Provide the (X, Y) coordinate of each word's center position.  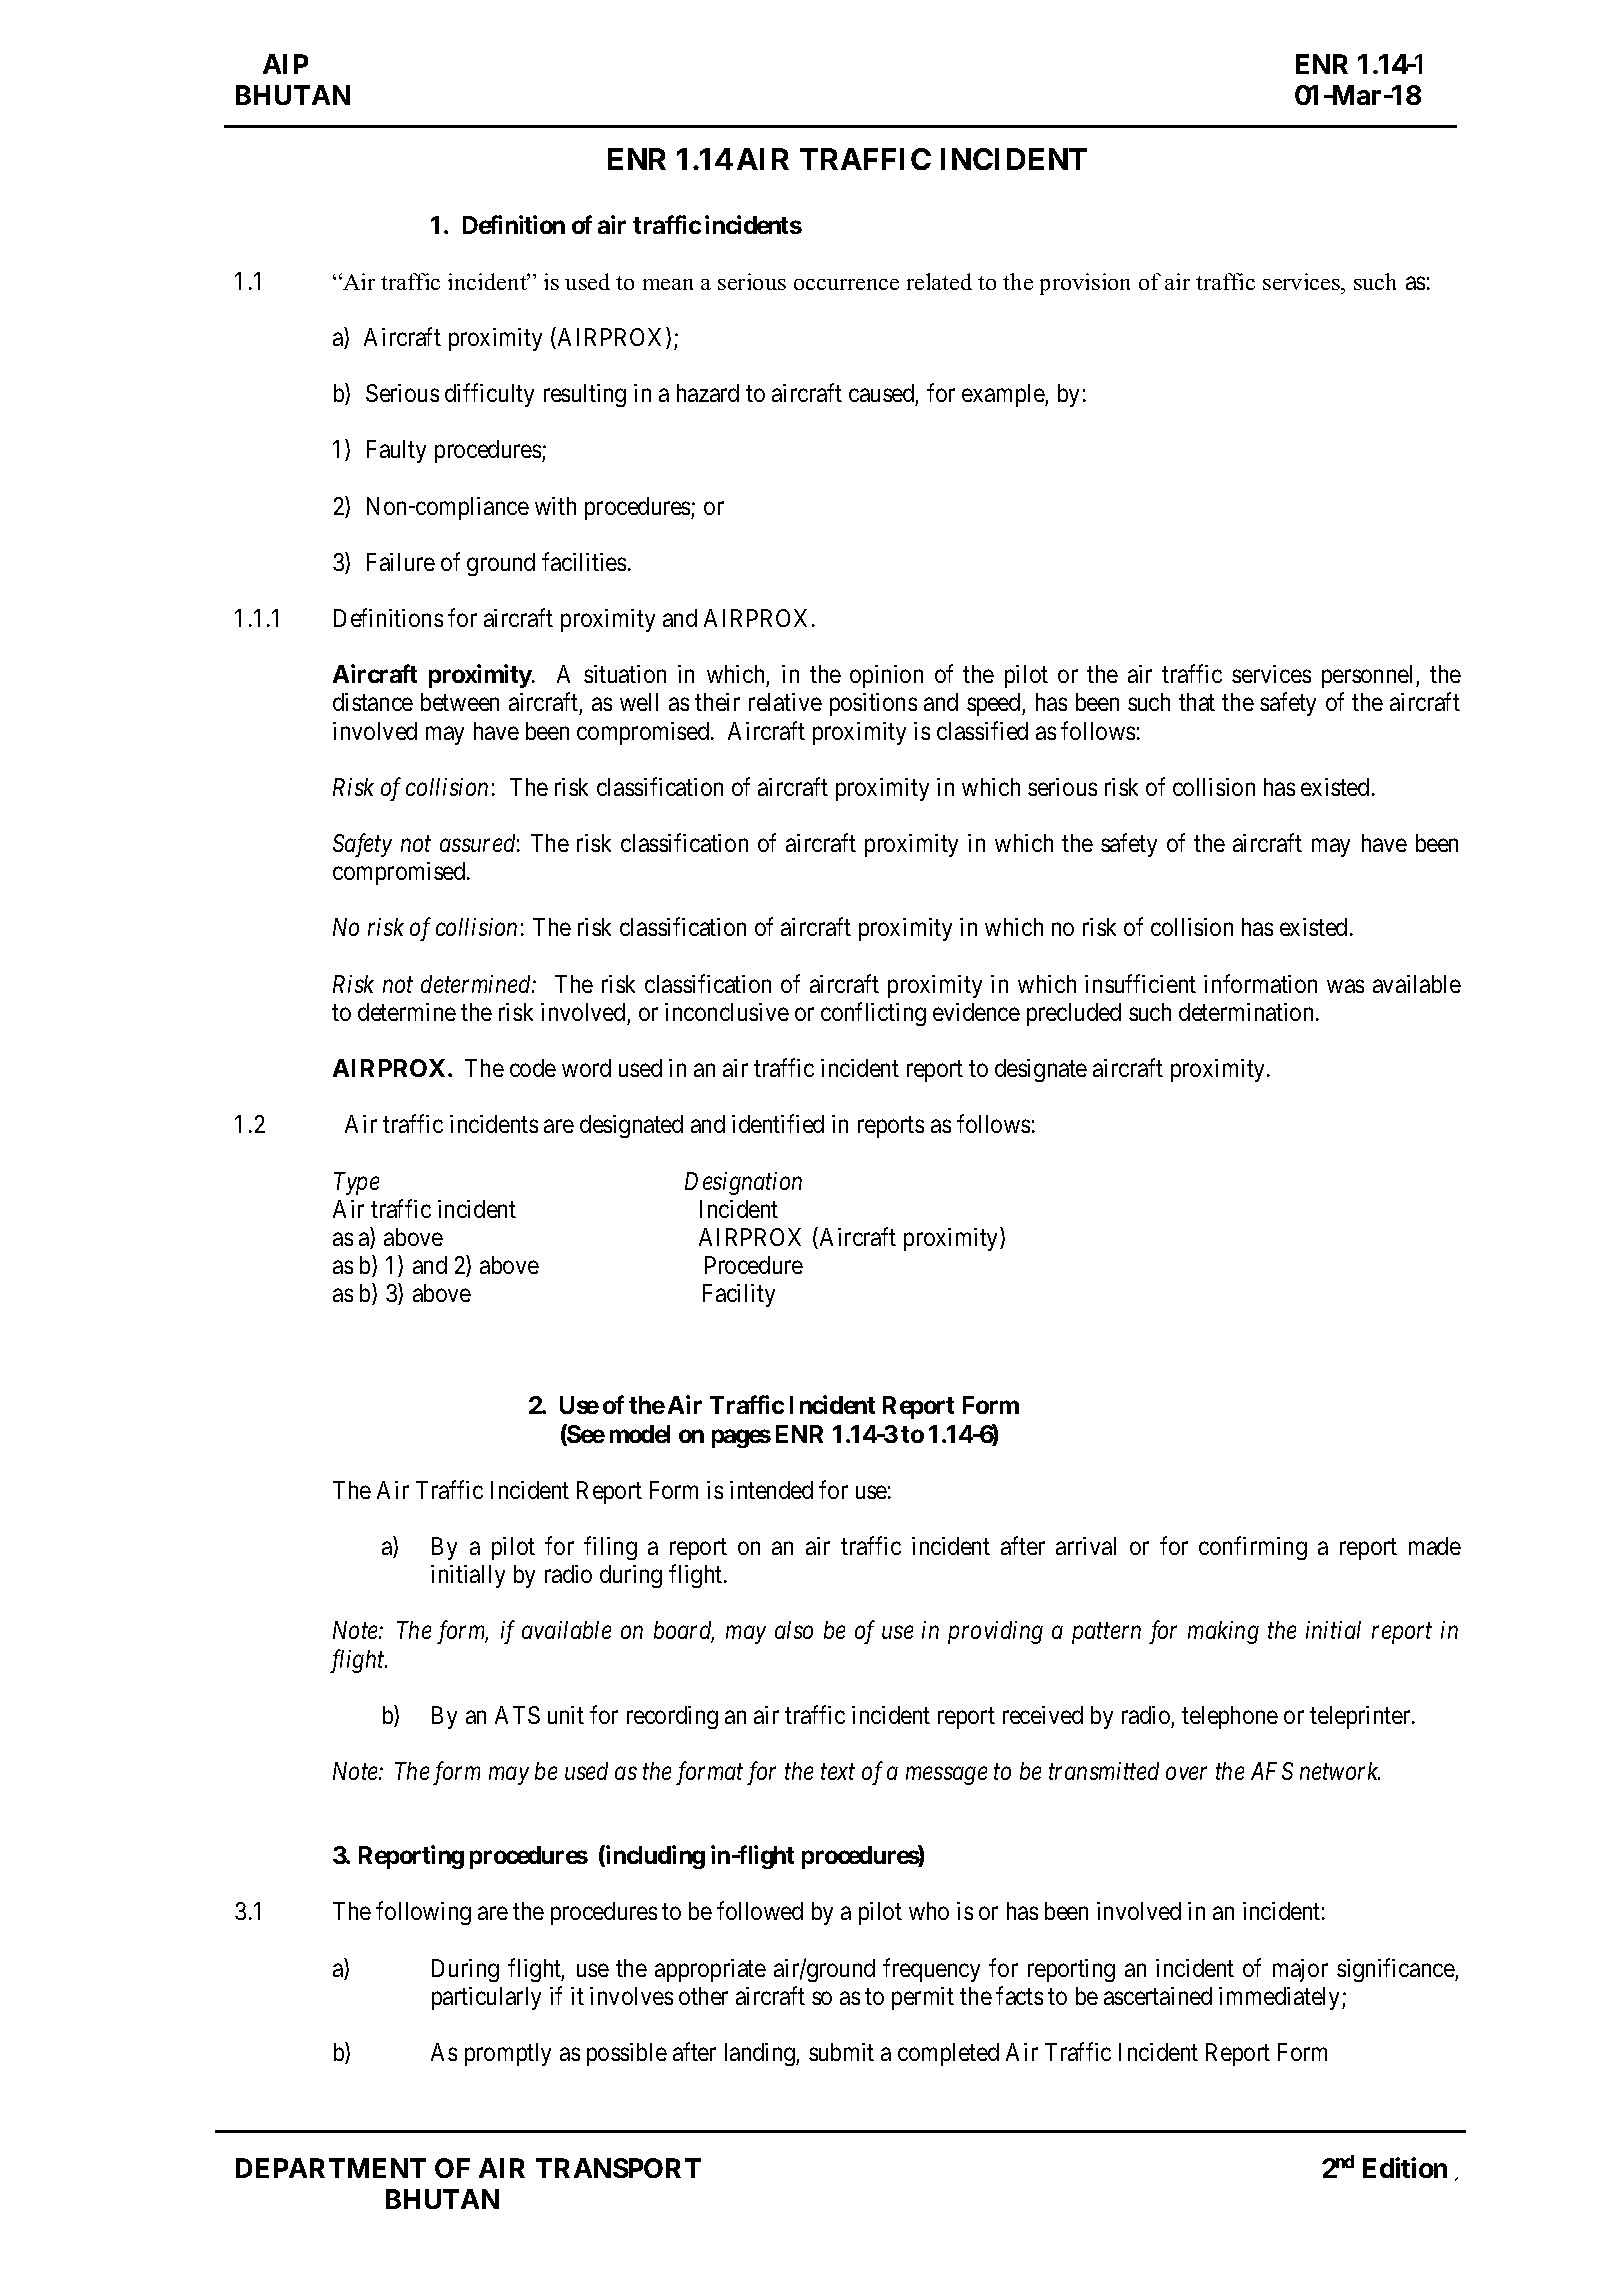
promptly (508, 2054)
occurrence (846, 284)
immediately (1281, 1998)
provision (1085, 284)
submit (841, 2052)
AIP (285, 64)
